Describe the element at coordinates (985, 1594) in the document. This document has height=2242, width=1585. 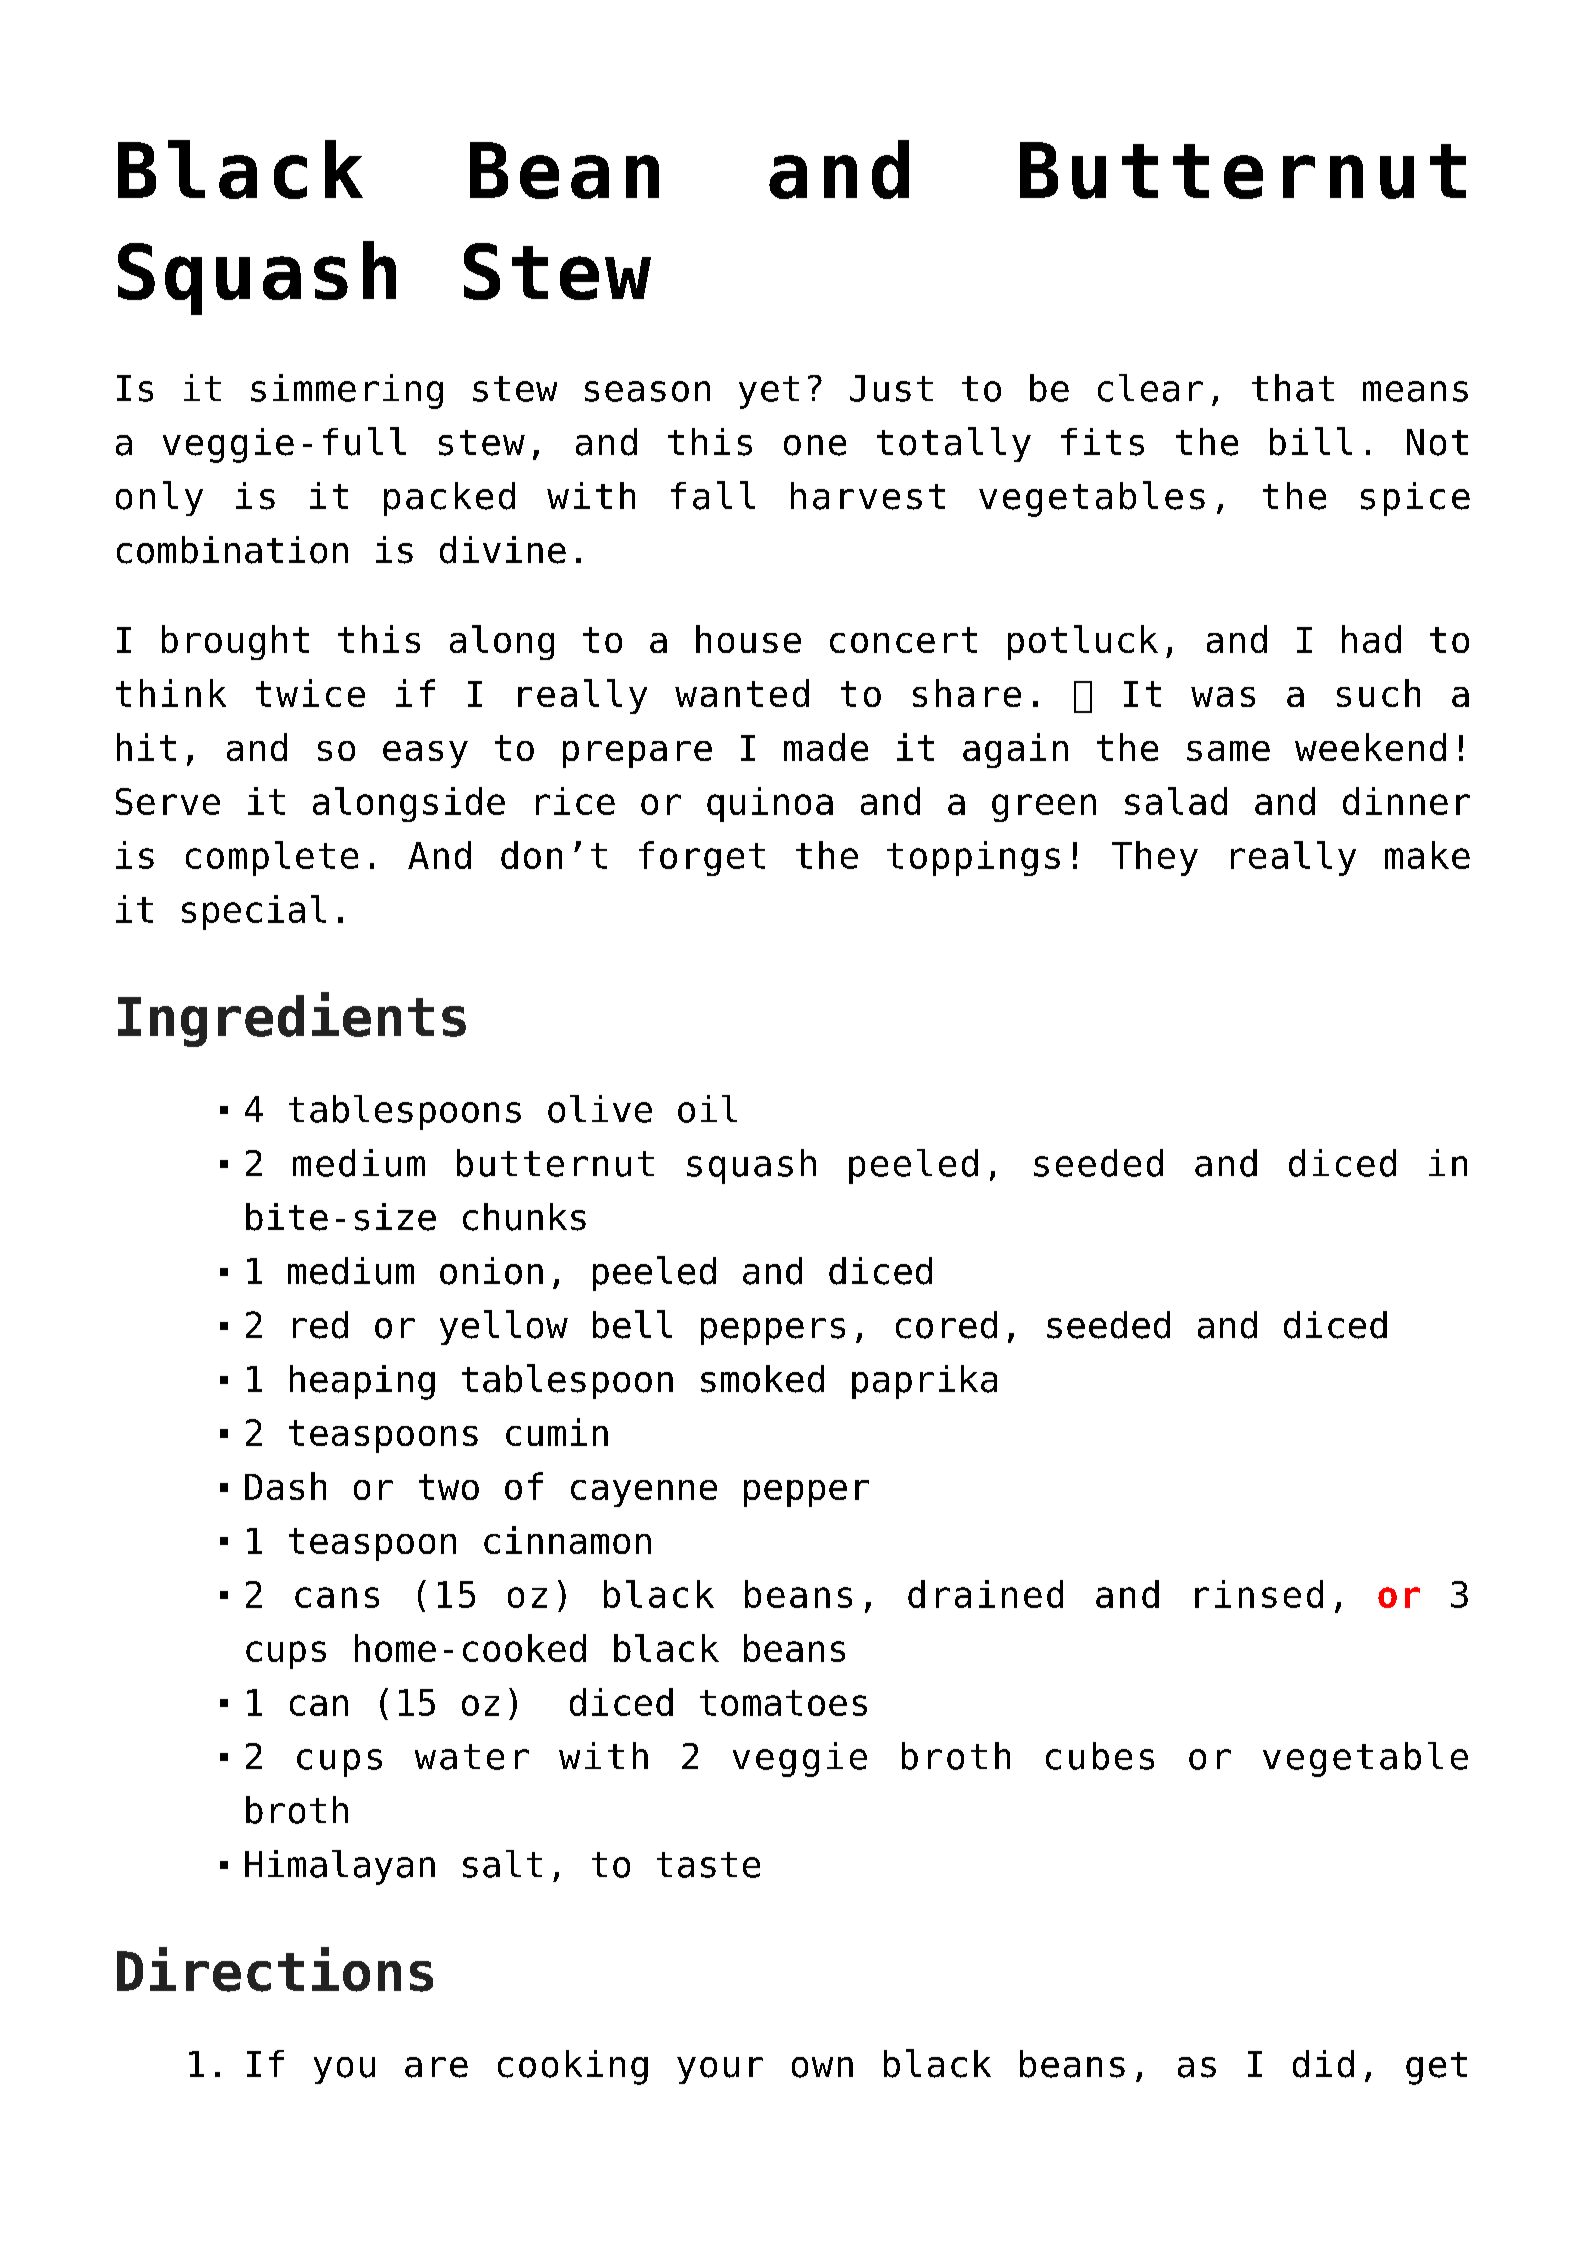
I see `drained` at that location.
